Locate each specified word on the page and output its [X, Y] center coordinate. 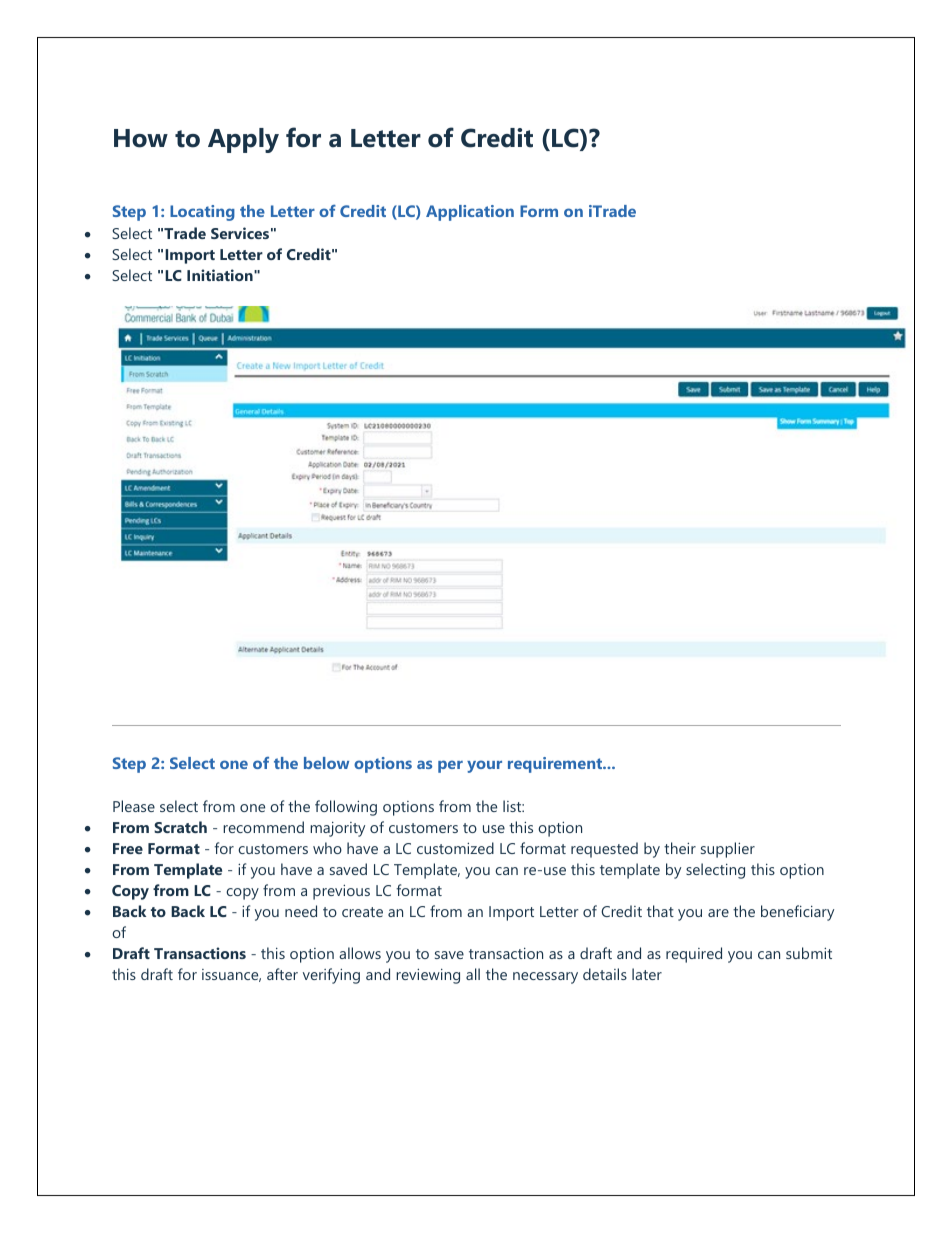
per [450, 766]
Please [134, 806]
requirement [556, 765]
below [326, 763]
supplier [728, 850]
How [141, 138]
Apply [243, 140]
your [484, 766]
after [282, 974]
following [346, 808]
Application [470, 213]
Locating [202, 213]
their [680, 848]
